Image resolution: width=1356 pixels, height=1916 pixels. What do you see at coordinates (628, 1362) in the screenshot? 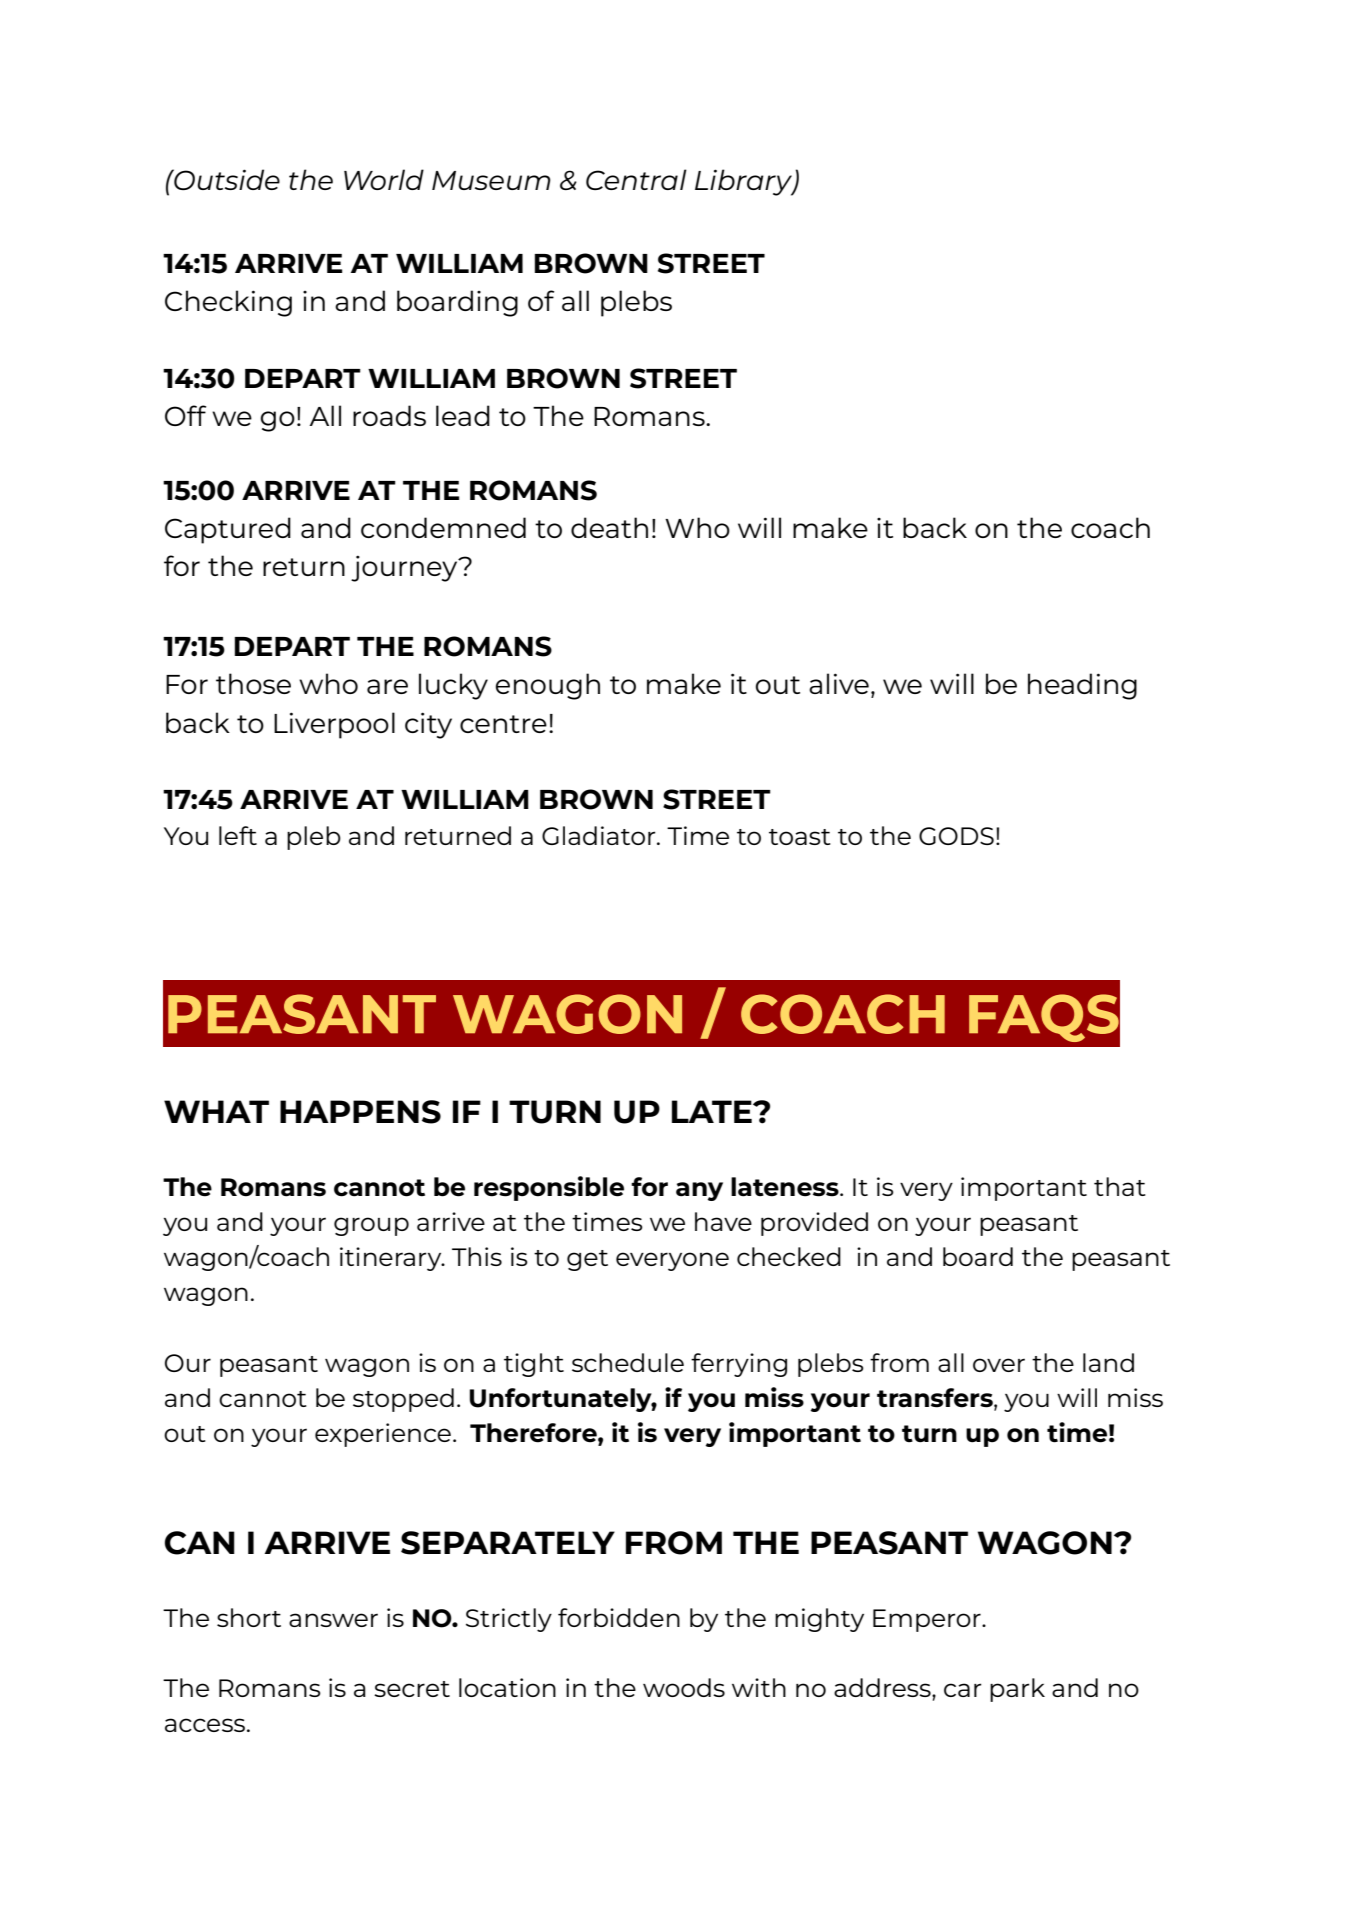
I see `schedule` at bounding box center [628, 1362].
